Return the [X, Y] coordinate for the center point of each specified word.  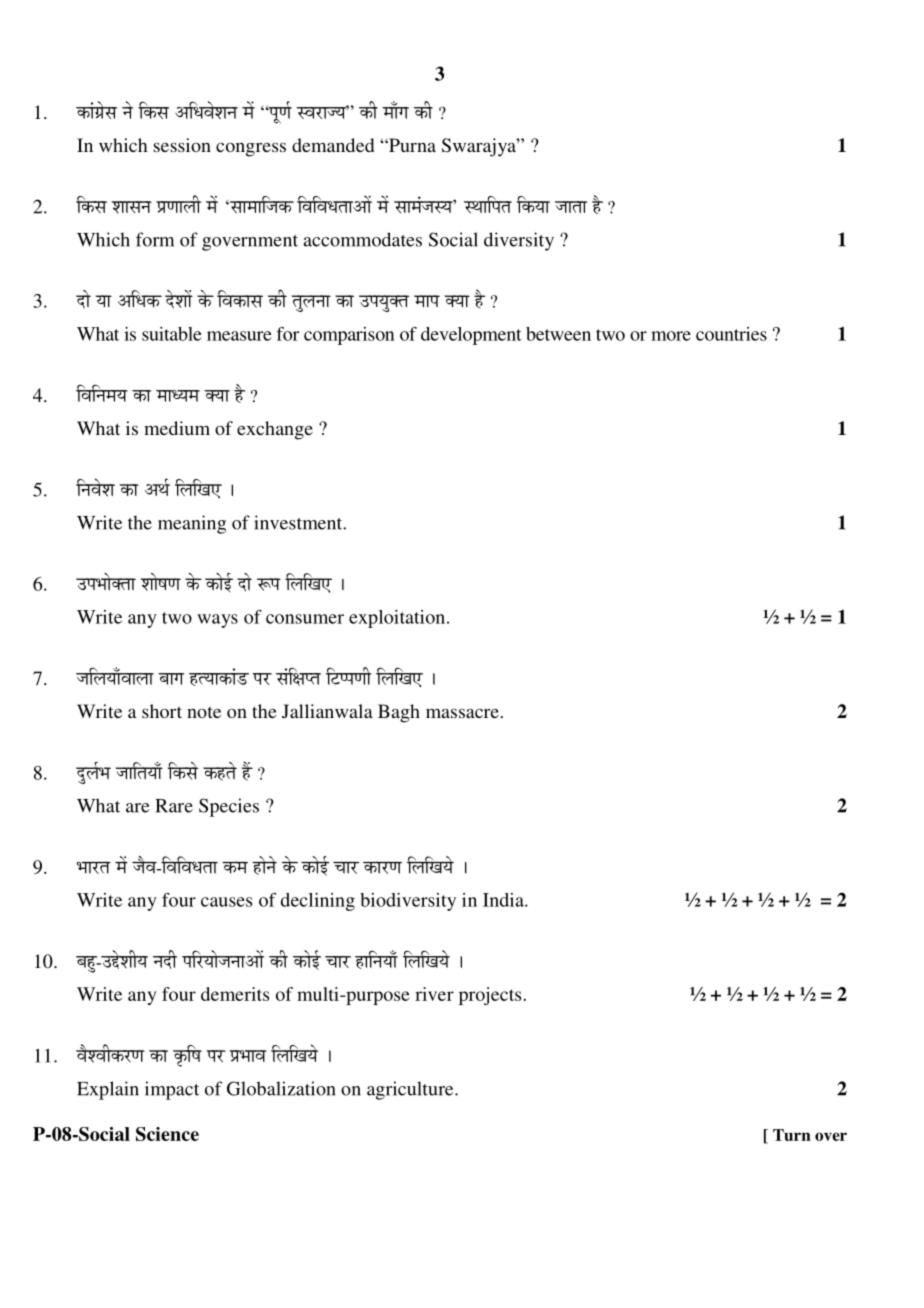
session [182, 145]
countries [731, 334]
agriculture [411, 1090]
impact [172, 1090]
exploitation [398, 619]
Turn [792, 1135]
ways [217, 621]
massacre [462, 713]
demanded [333, 145]
